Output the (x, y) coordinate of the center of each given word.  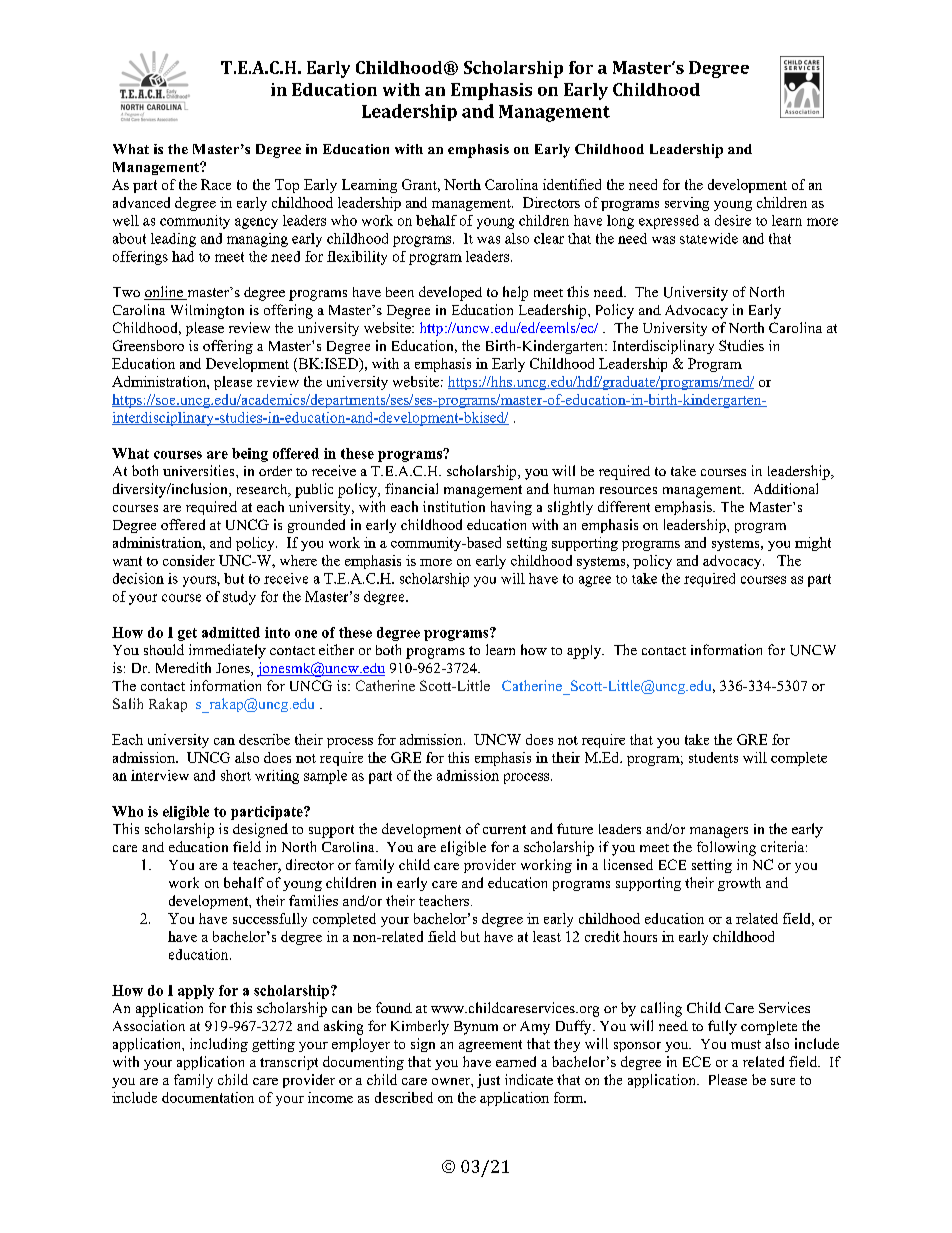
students (713, 757)
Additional (786, 488)
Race (216, 184)
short (236, 775)
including (219, 1045)
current (504, 829)
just (488, 1081)
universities (200, 470)
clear (549, 238)
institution (454, 506)
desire (733, 220)
